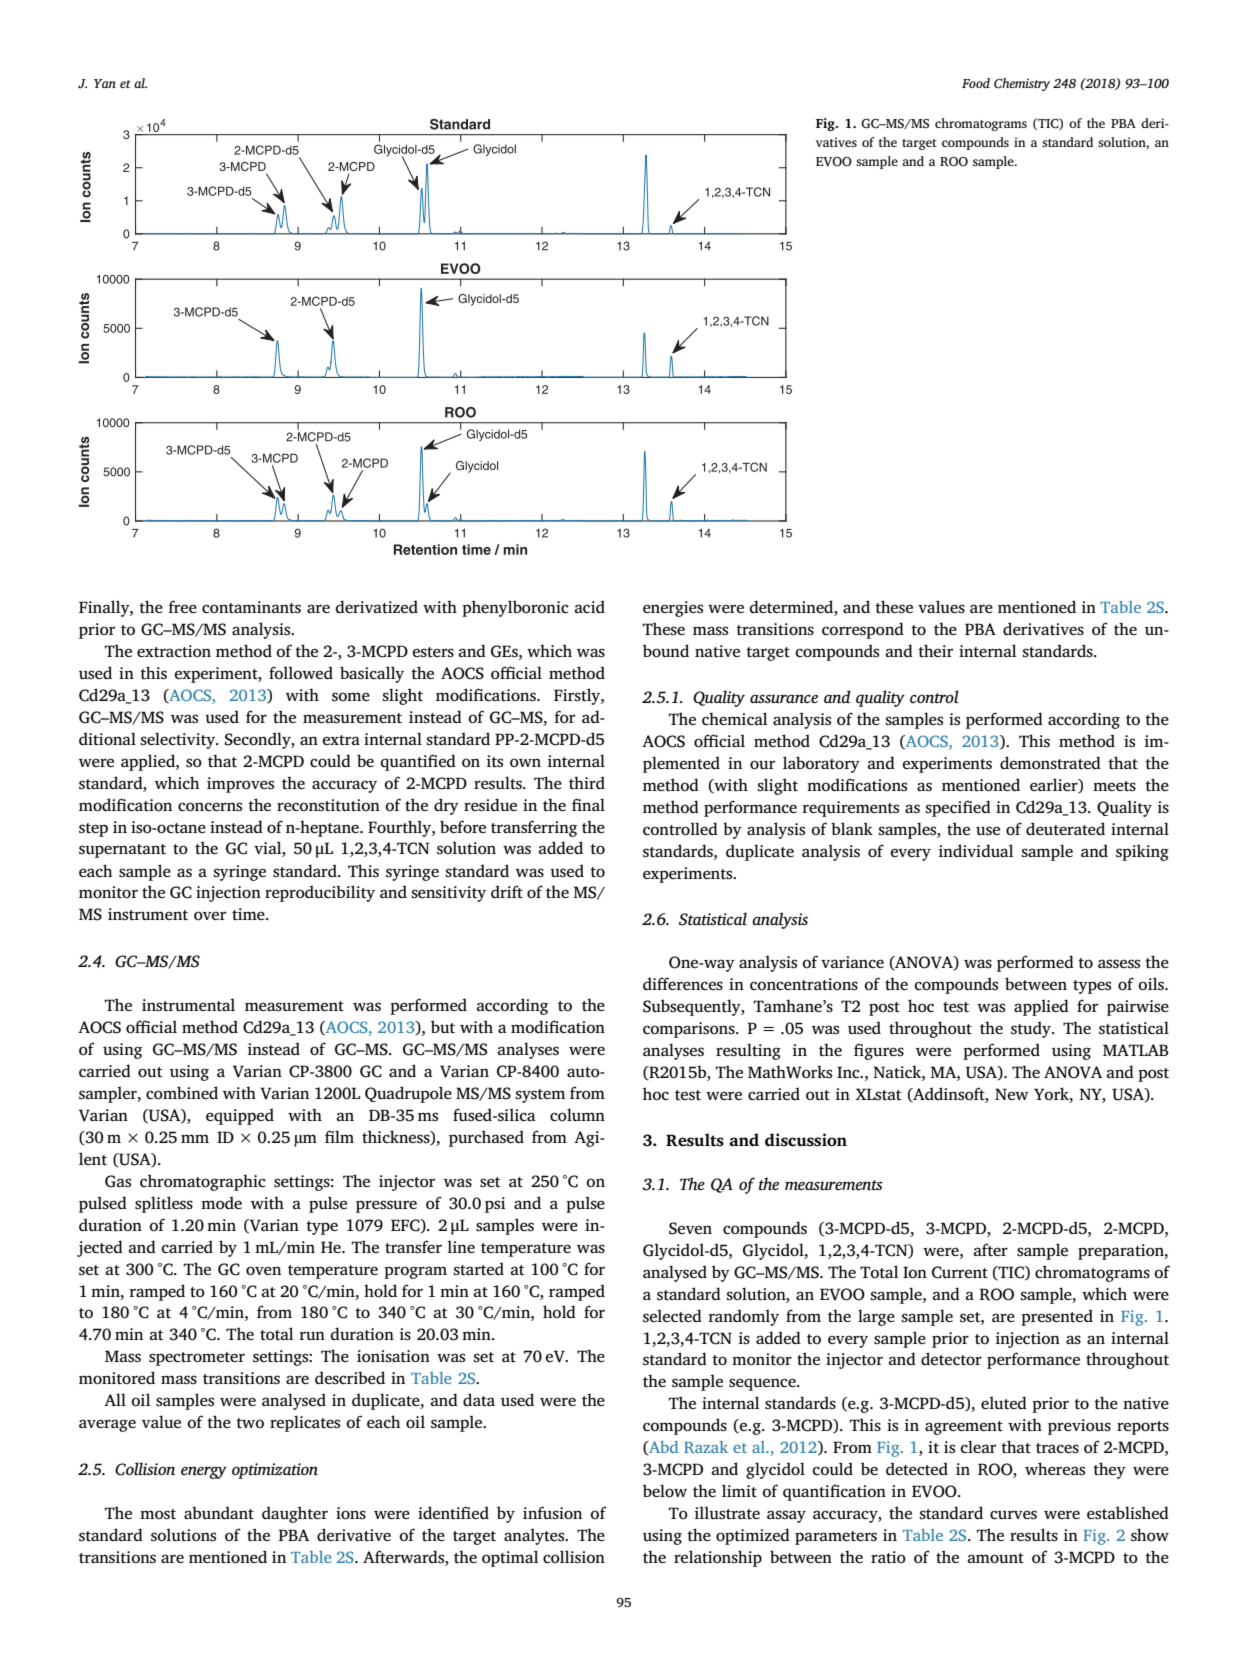 The height and width of the page is (1665, 1248). I want to click on followed, so click(301, 672).
